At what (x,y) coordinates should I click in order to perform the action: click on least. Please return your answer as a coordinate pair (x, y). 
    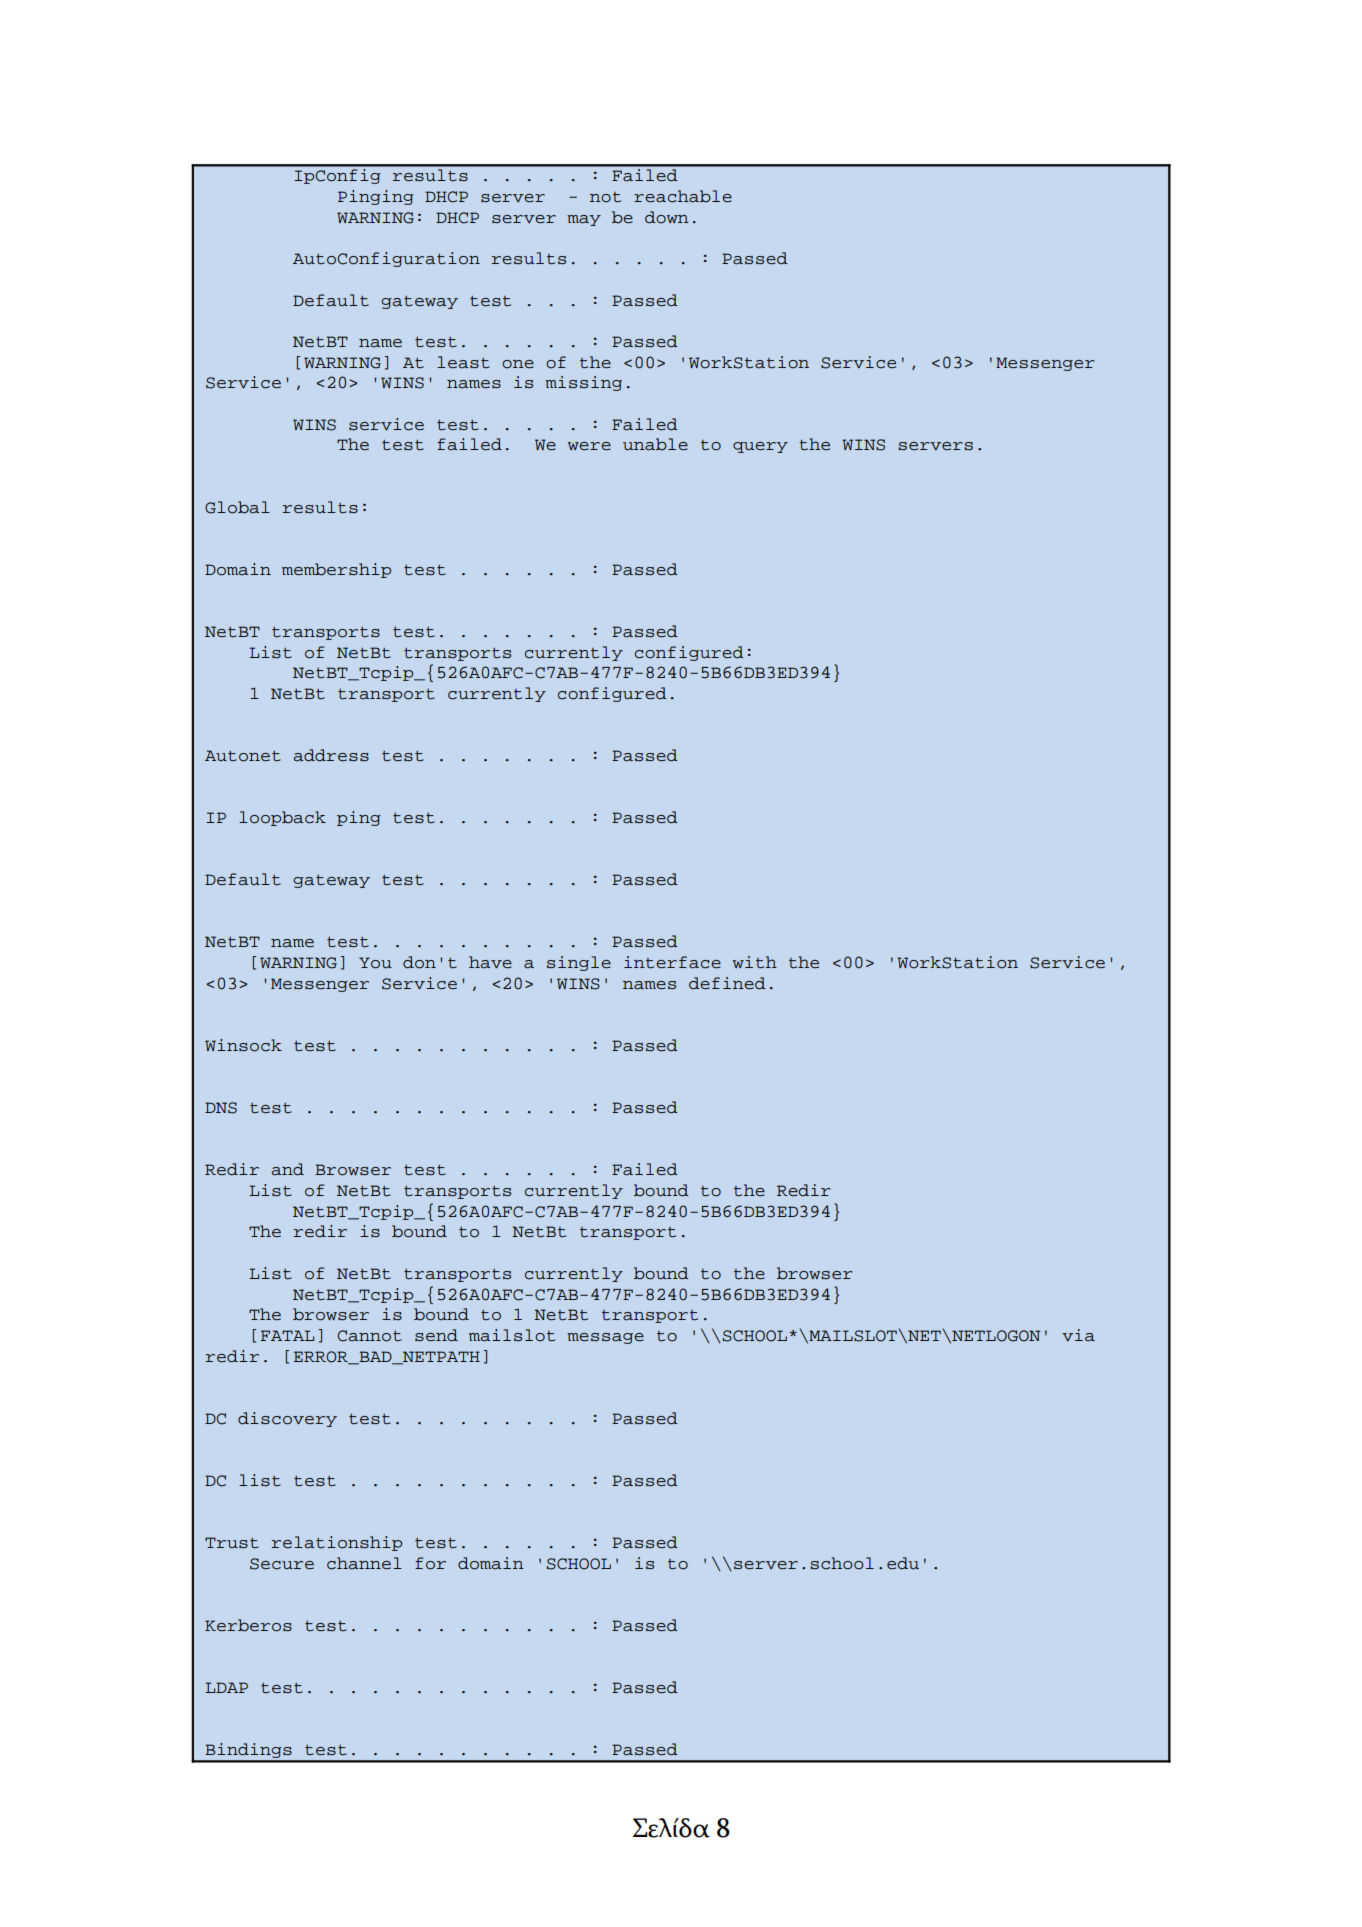
    Looking at the image, I should click on (463, 362).
